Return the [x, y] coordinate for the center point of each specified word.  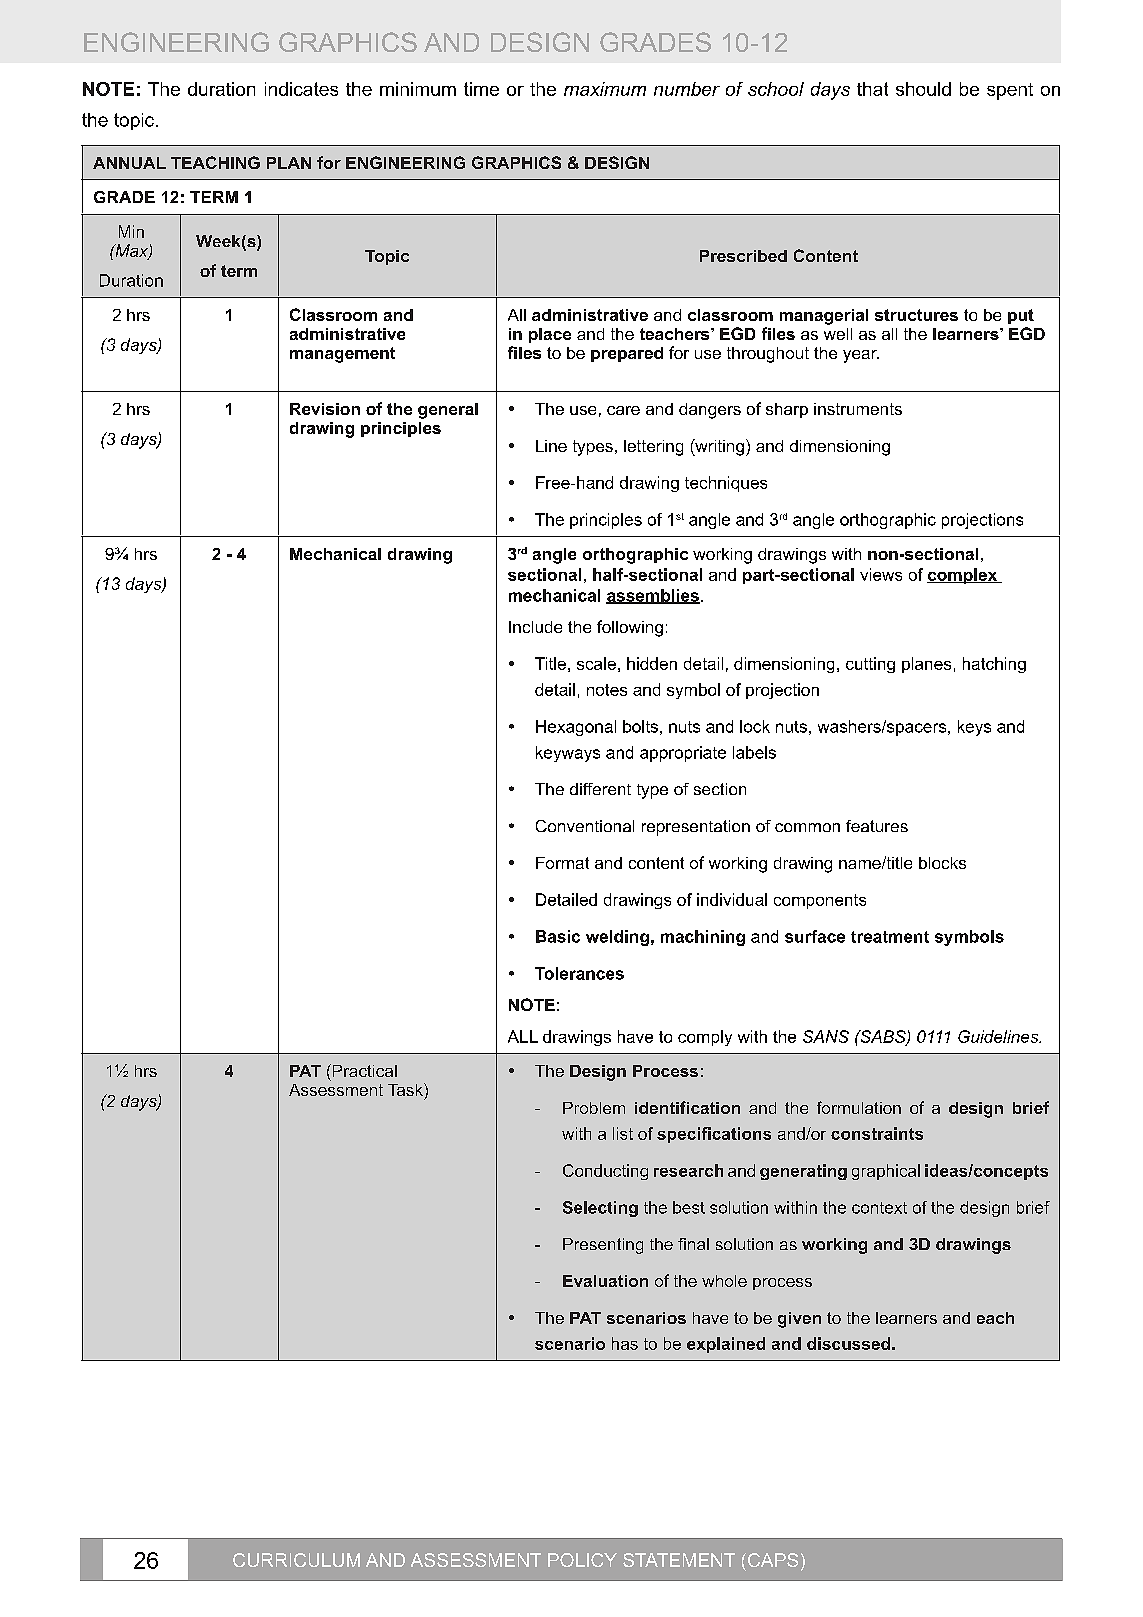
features [877, 826]
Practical [363, 1070]
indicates [301, 89]
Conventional [585, 826]
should [923, 89]
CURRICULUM [296, 1560]
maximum [605, 89]
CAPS [771, 1560]
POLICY [582, 1560]
